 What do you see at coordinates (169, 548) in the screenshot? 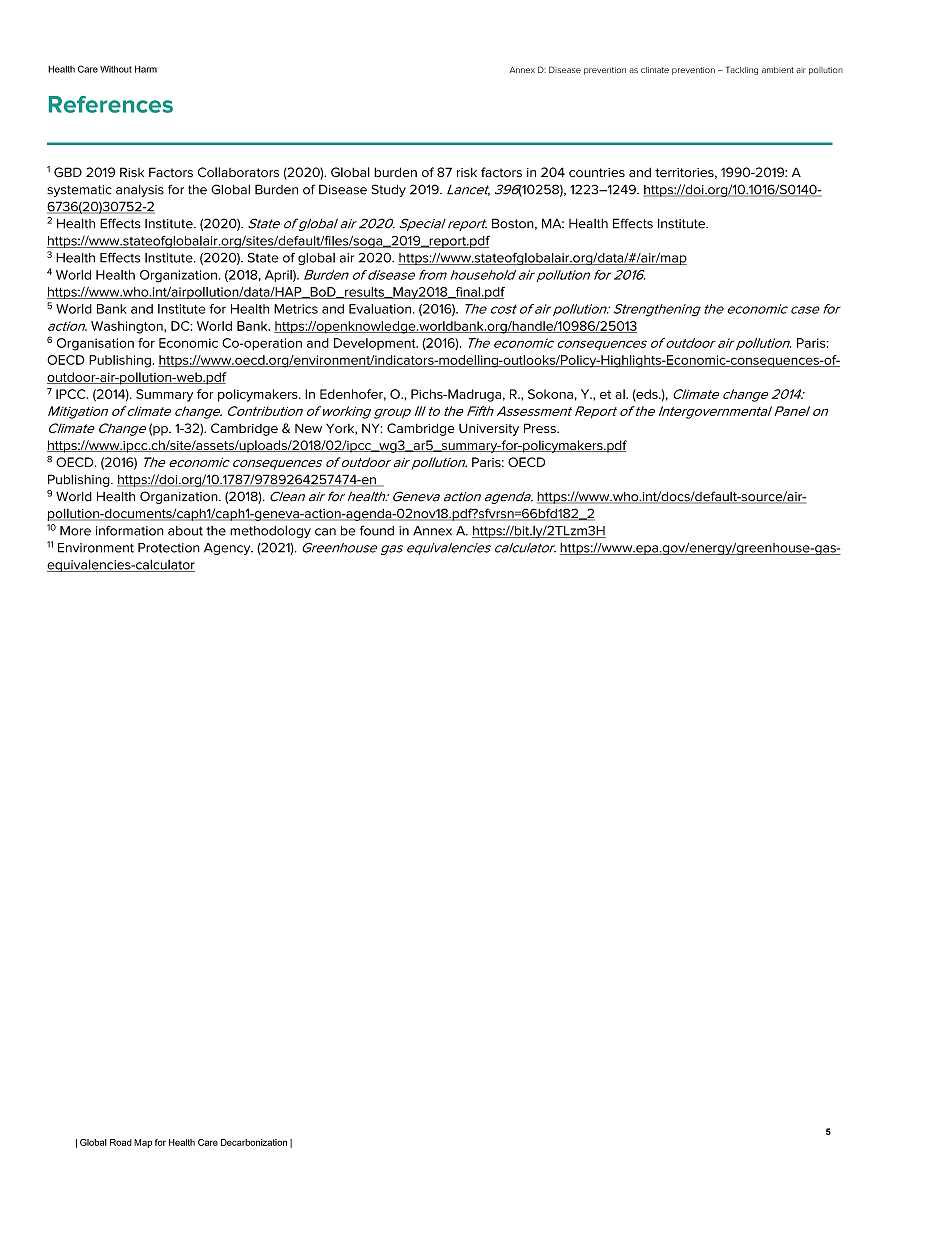
I see `Protection` at bounding box center [169, 548].
